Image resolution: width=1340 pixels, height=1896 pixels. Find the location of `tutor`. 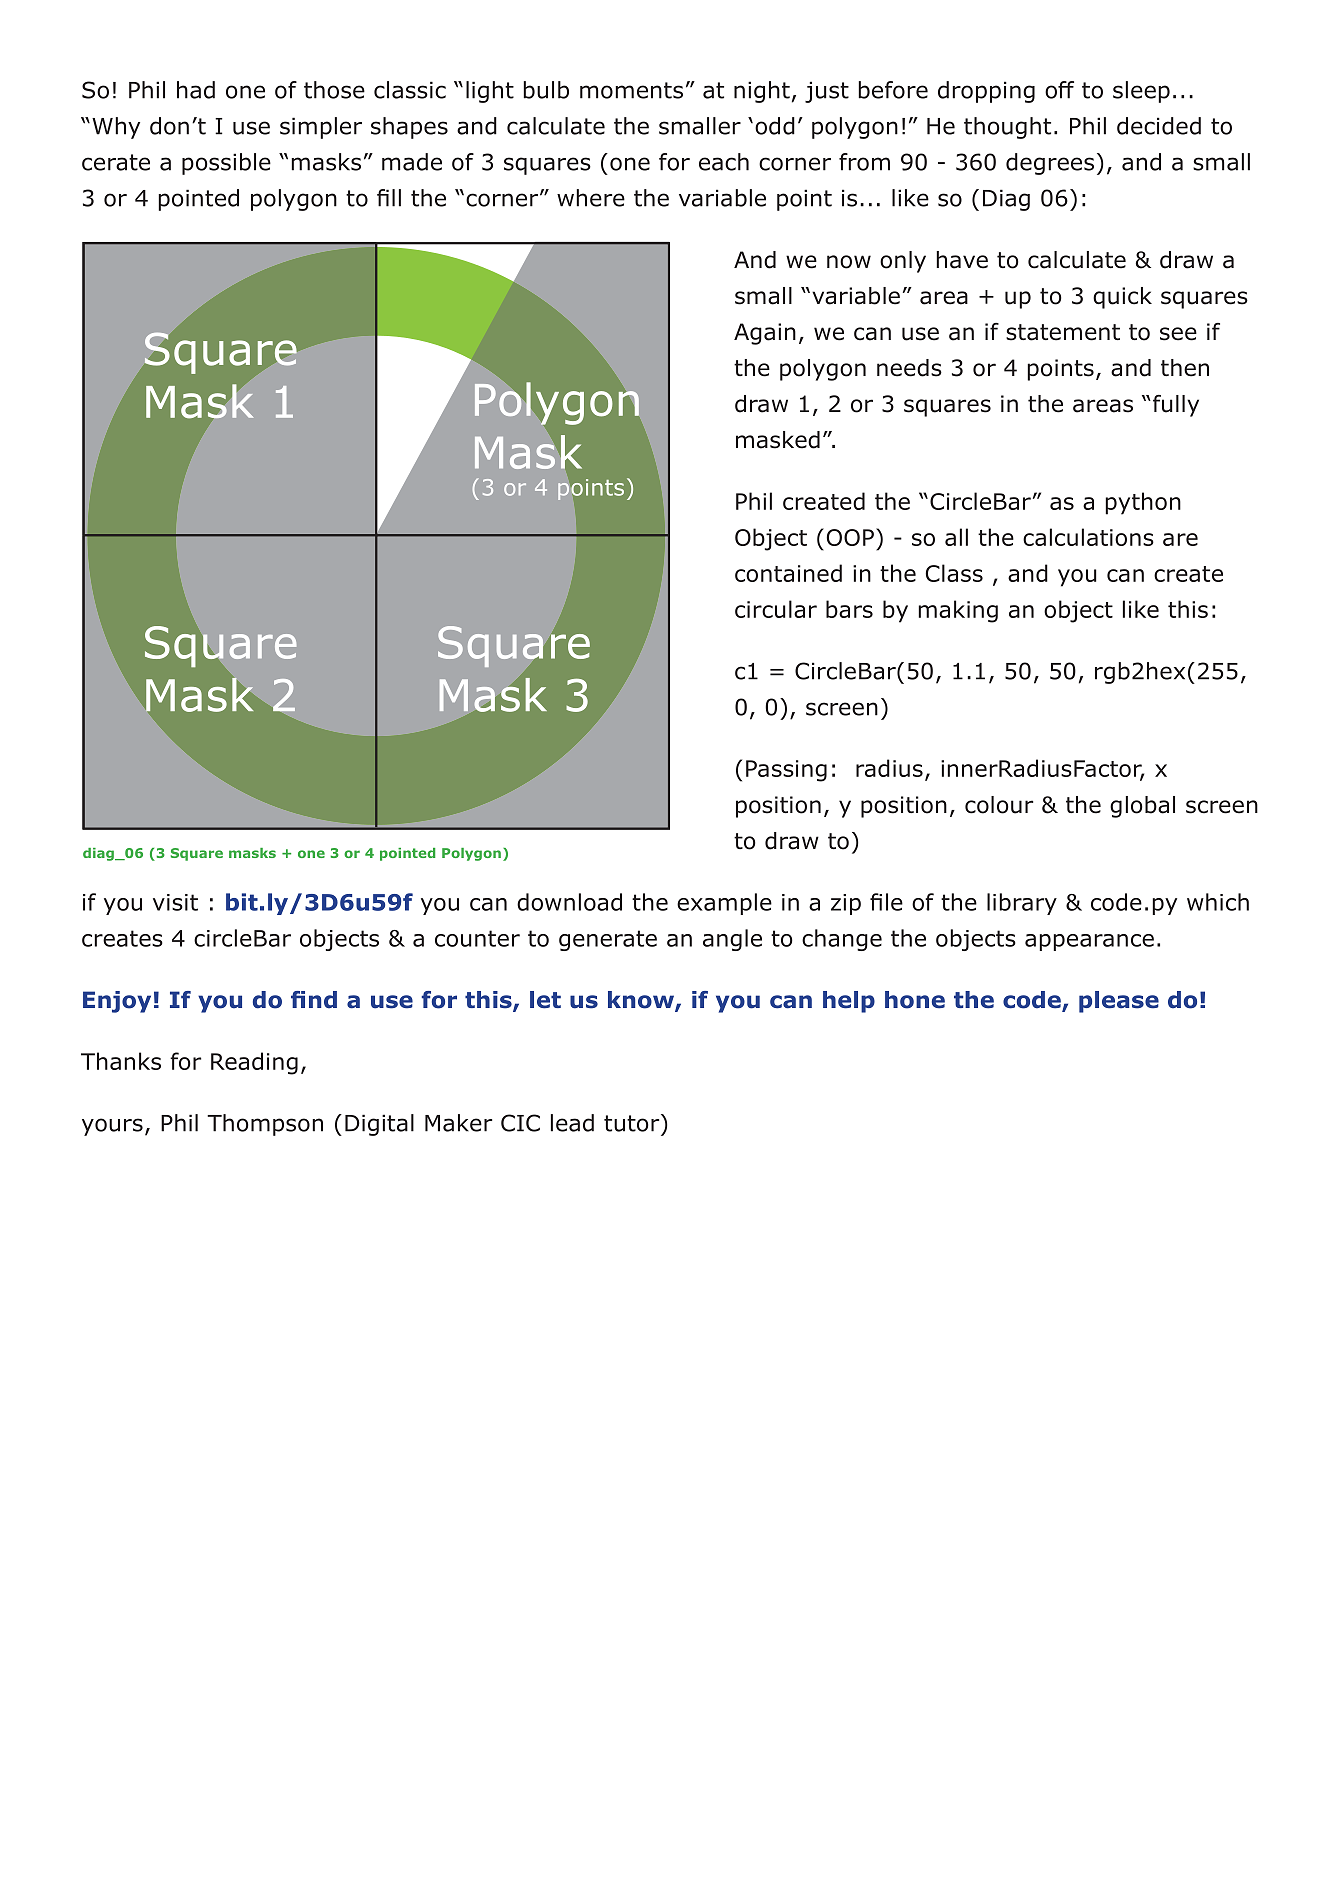

tutor is located at coordinates (633, 1123).
